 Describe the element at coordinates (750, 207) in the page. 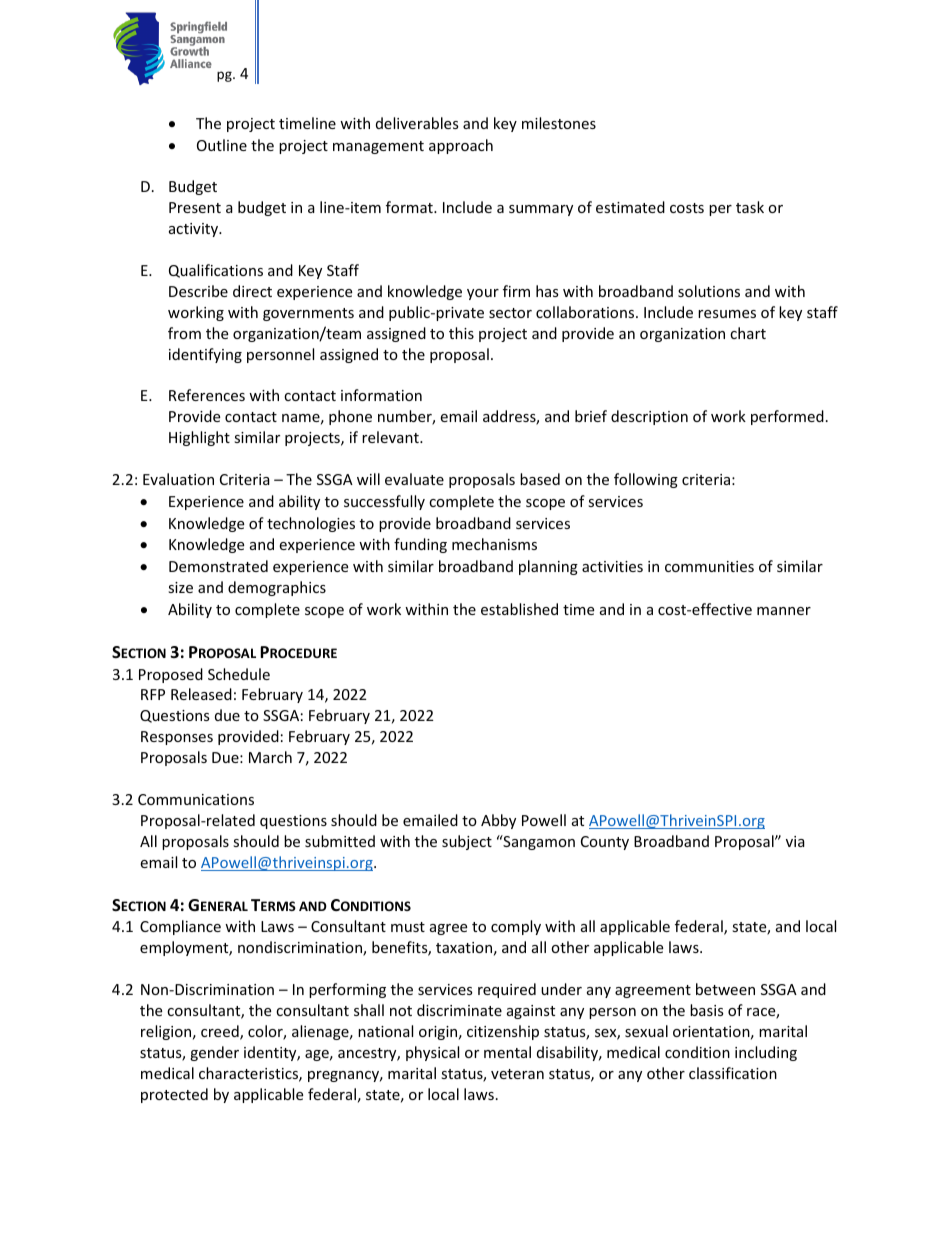

I see `task` at that location.
